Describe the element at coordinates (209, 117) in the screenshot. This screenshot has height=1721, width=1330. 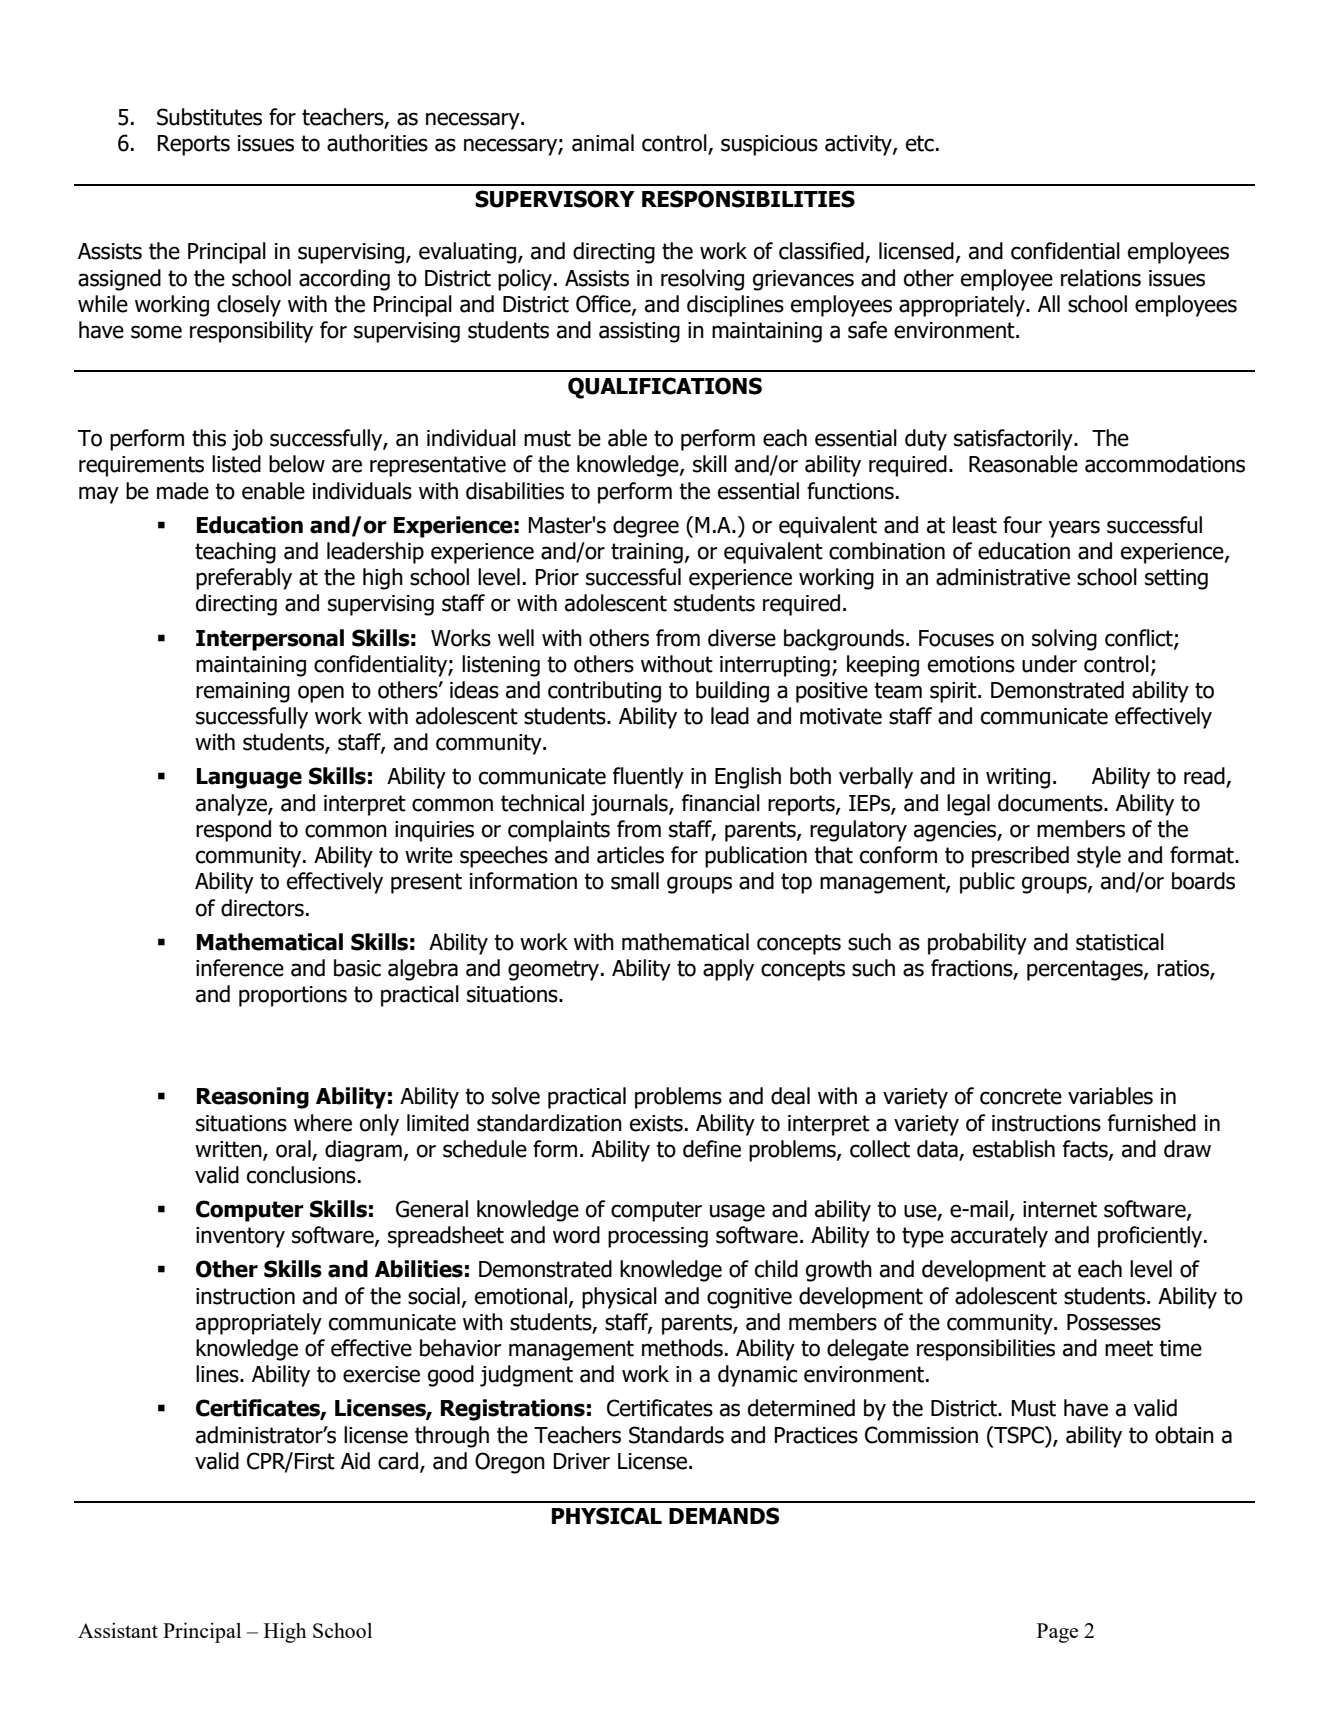
I see `Substitutes` at that location.
